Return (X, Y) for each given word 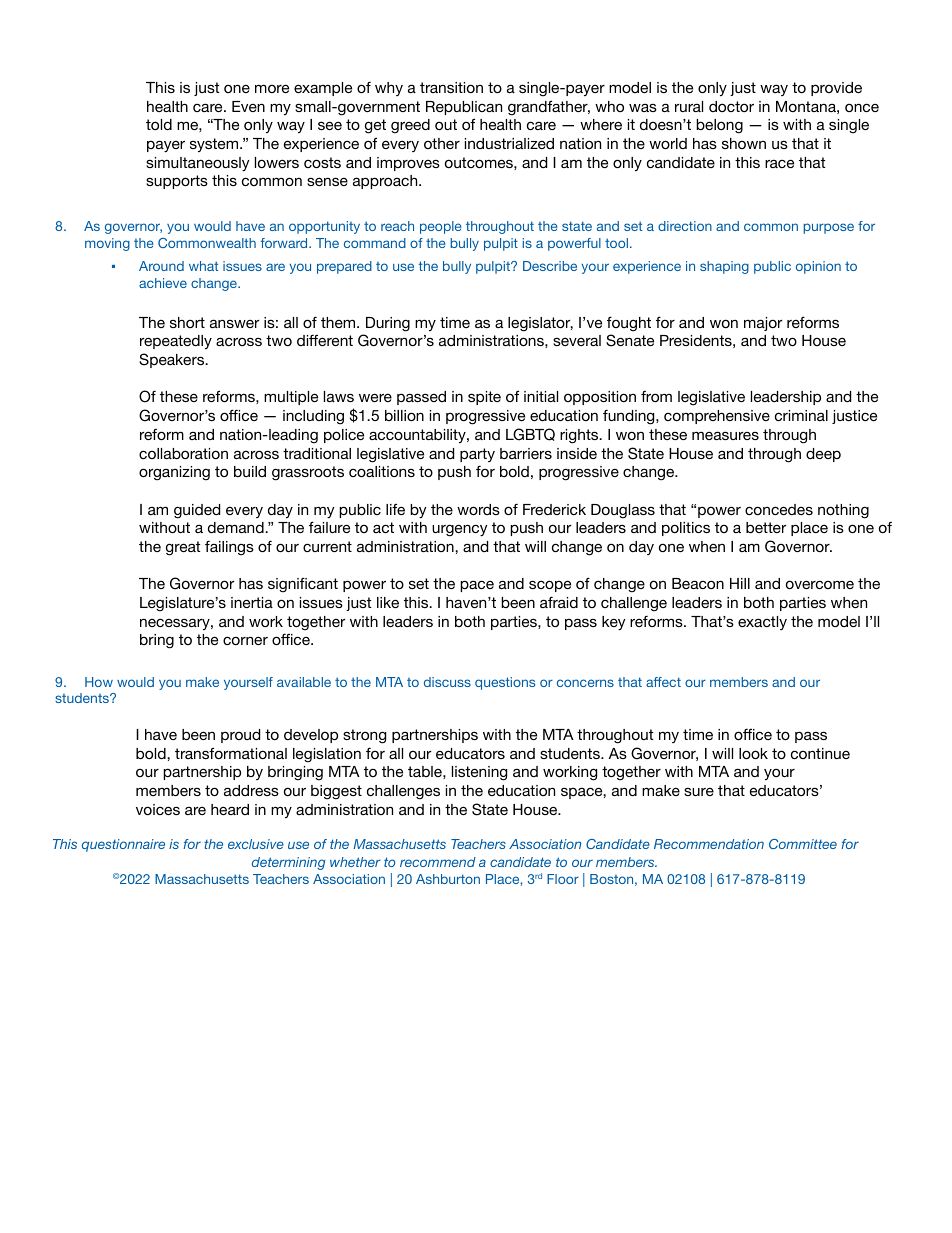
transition (451, 87)
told (159, 124)
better (766, 527)
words (478, 509)
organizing (174, 473)
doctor (731, 106)
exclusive (256, 844)
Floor (563, 879)
